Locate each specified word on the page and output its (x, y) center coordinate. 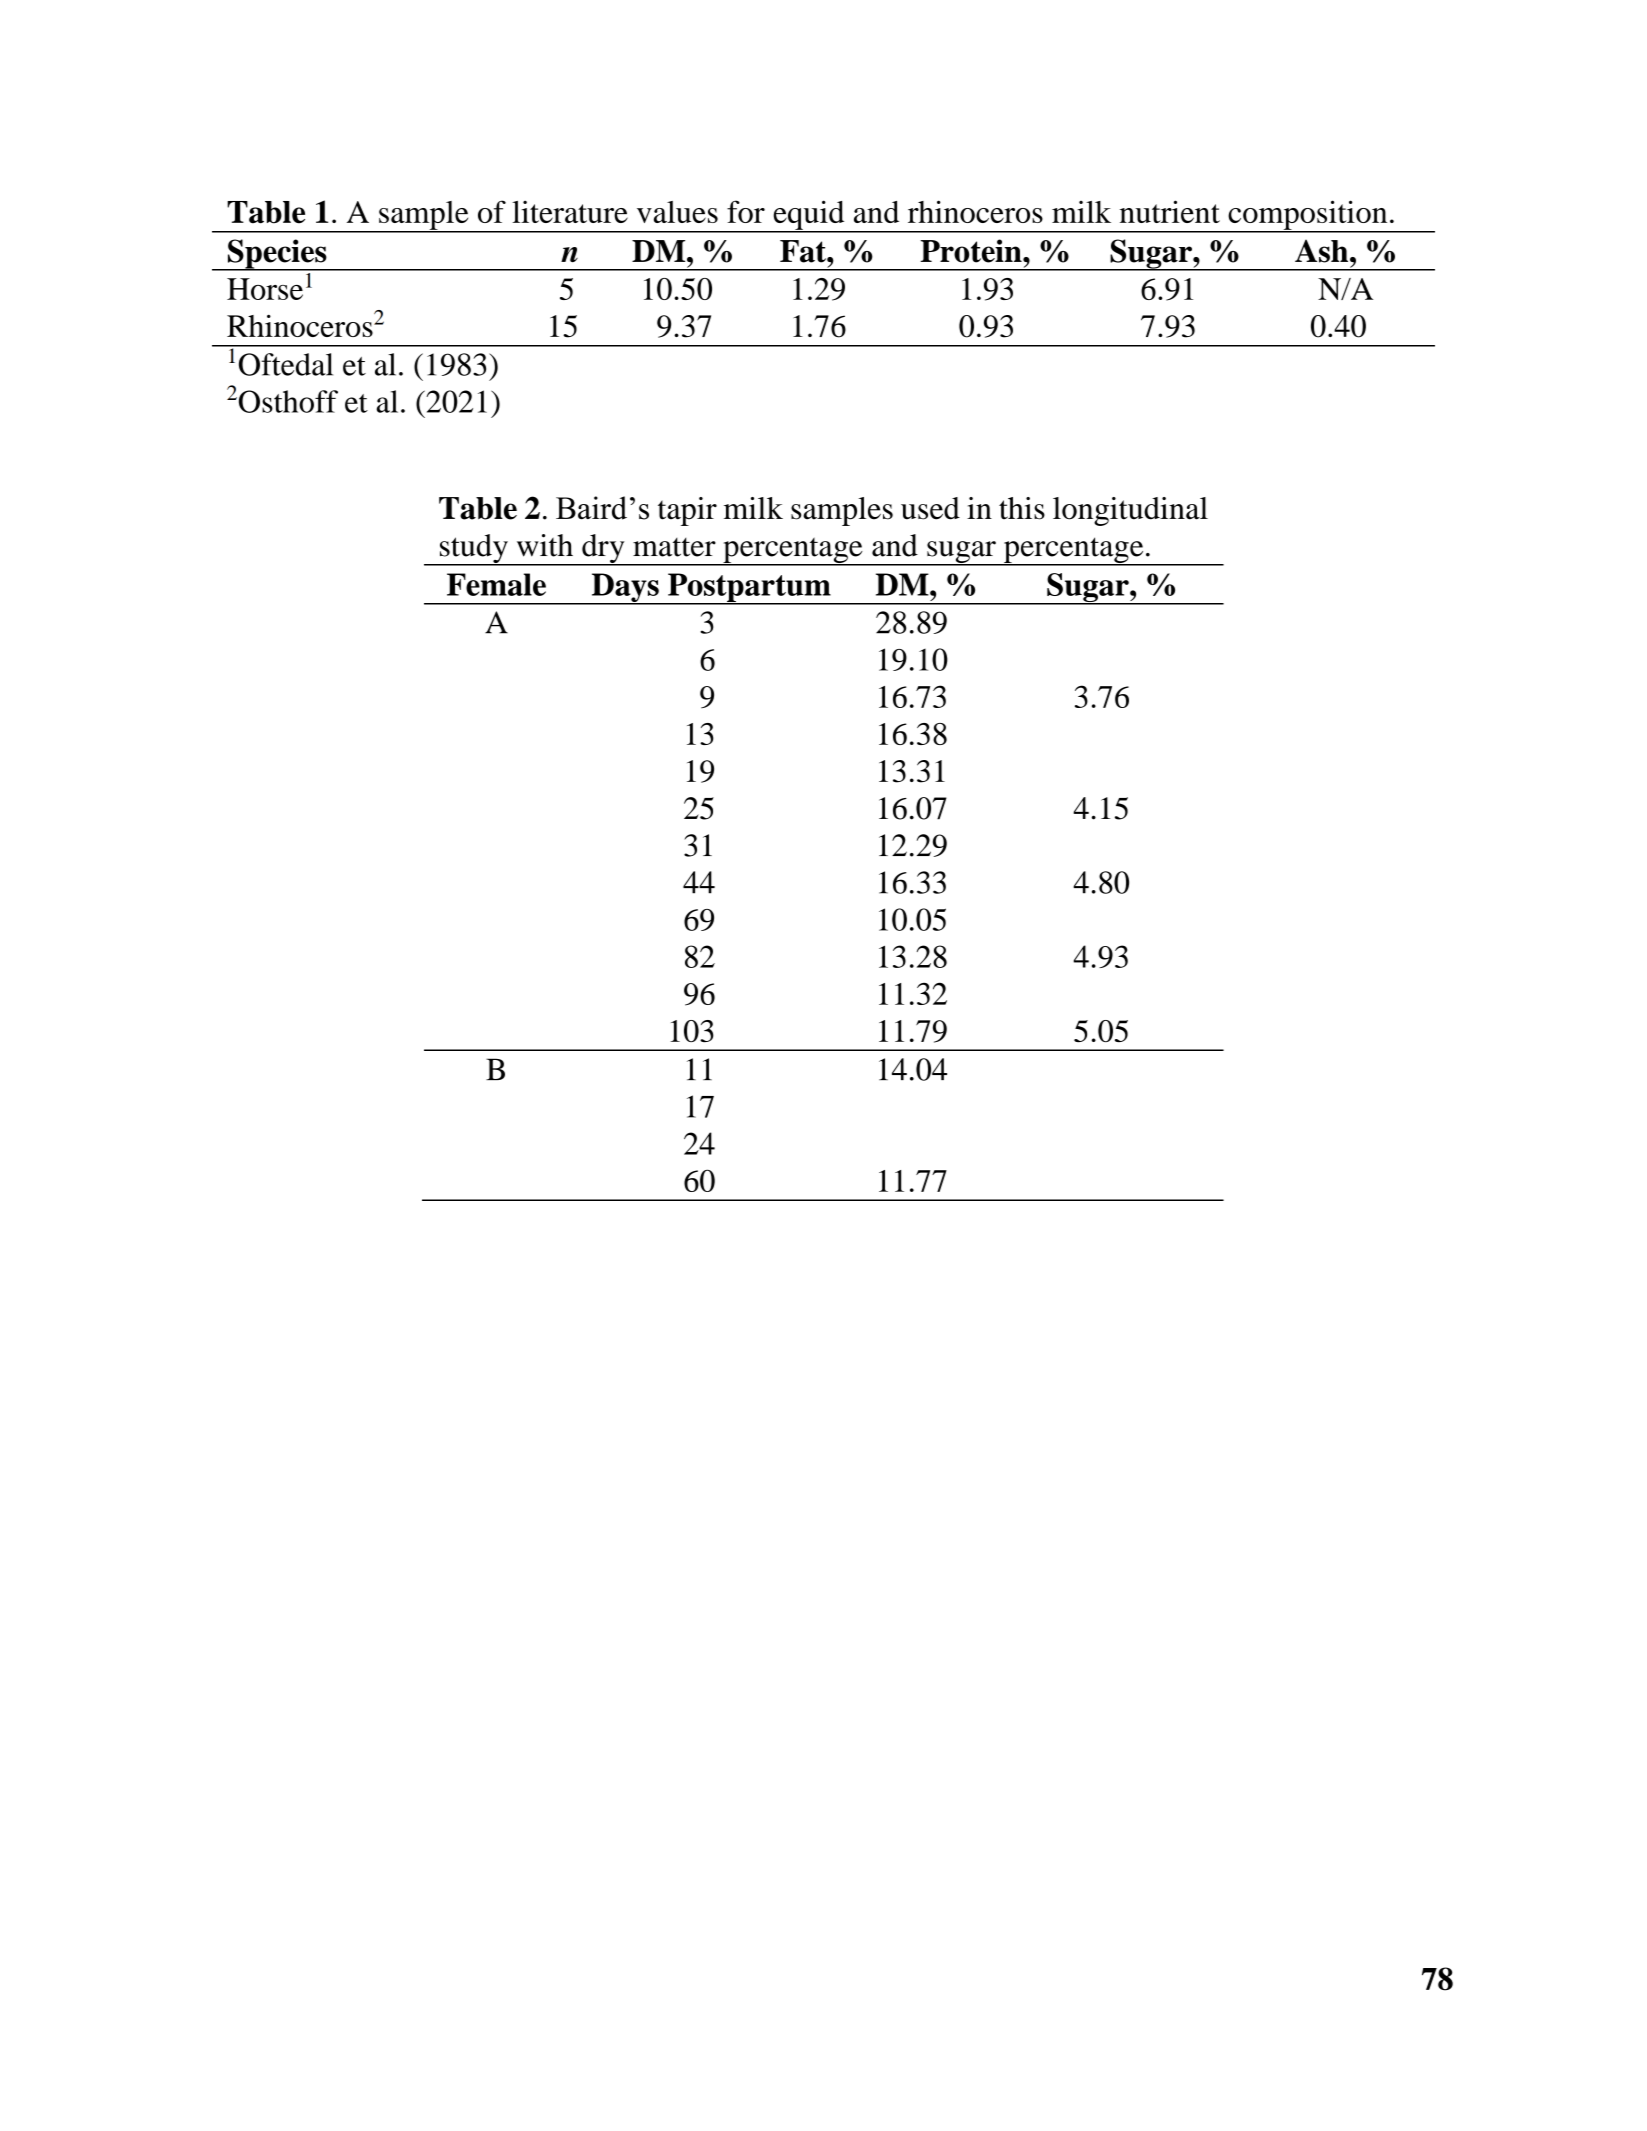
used (930, 508)
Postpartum (749, 588)
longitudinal (1130, 511)
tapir (687, 511)
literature (570, 211)
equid (809, 216)
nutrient (1170, 211)
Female (496, 584)
